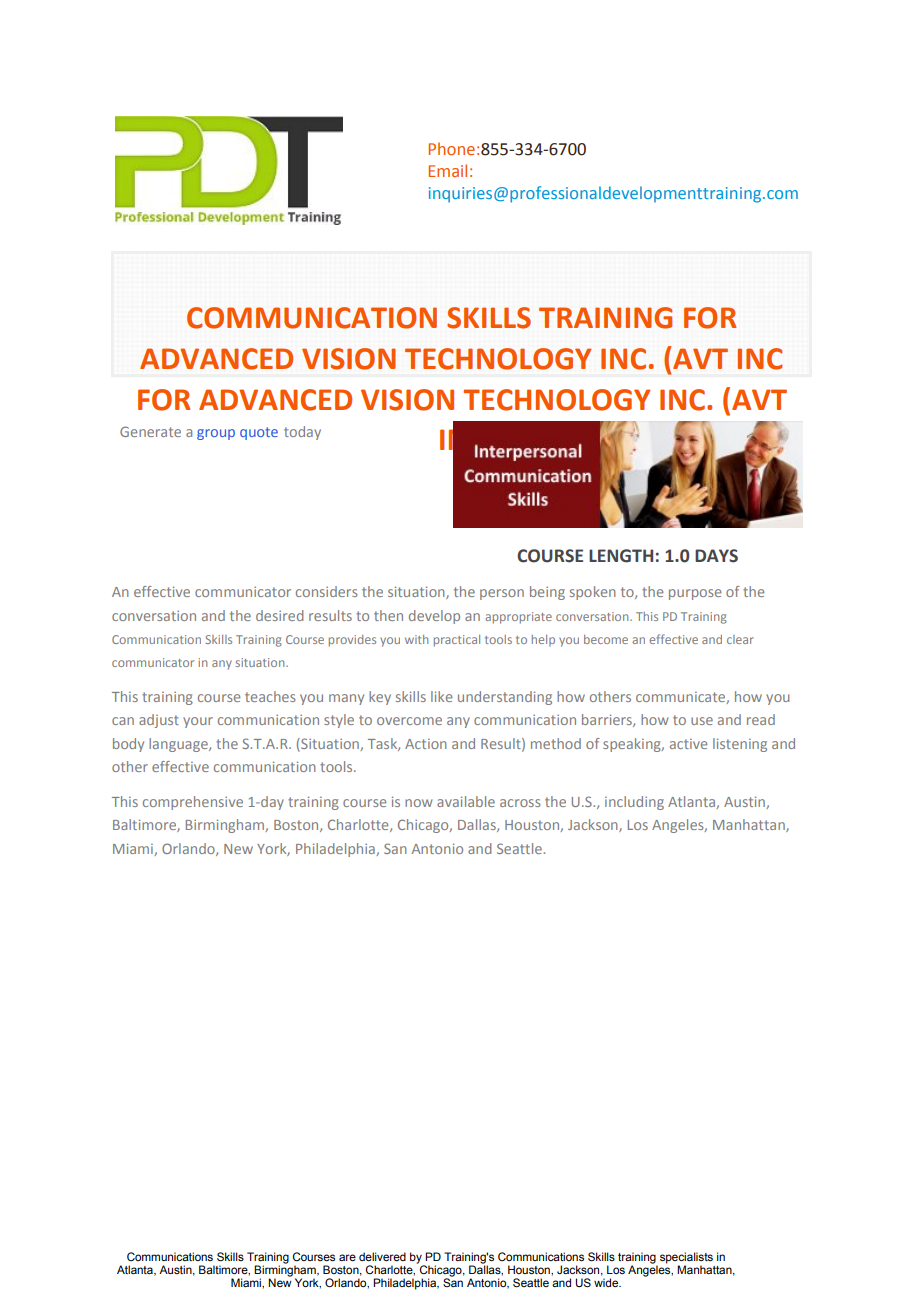  I want to click on today, so click(302, 433).
